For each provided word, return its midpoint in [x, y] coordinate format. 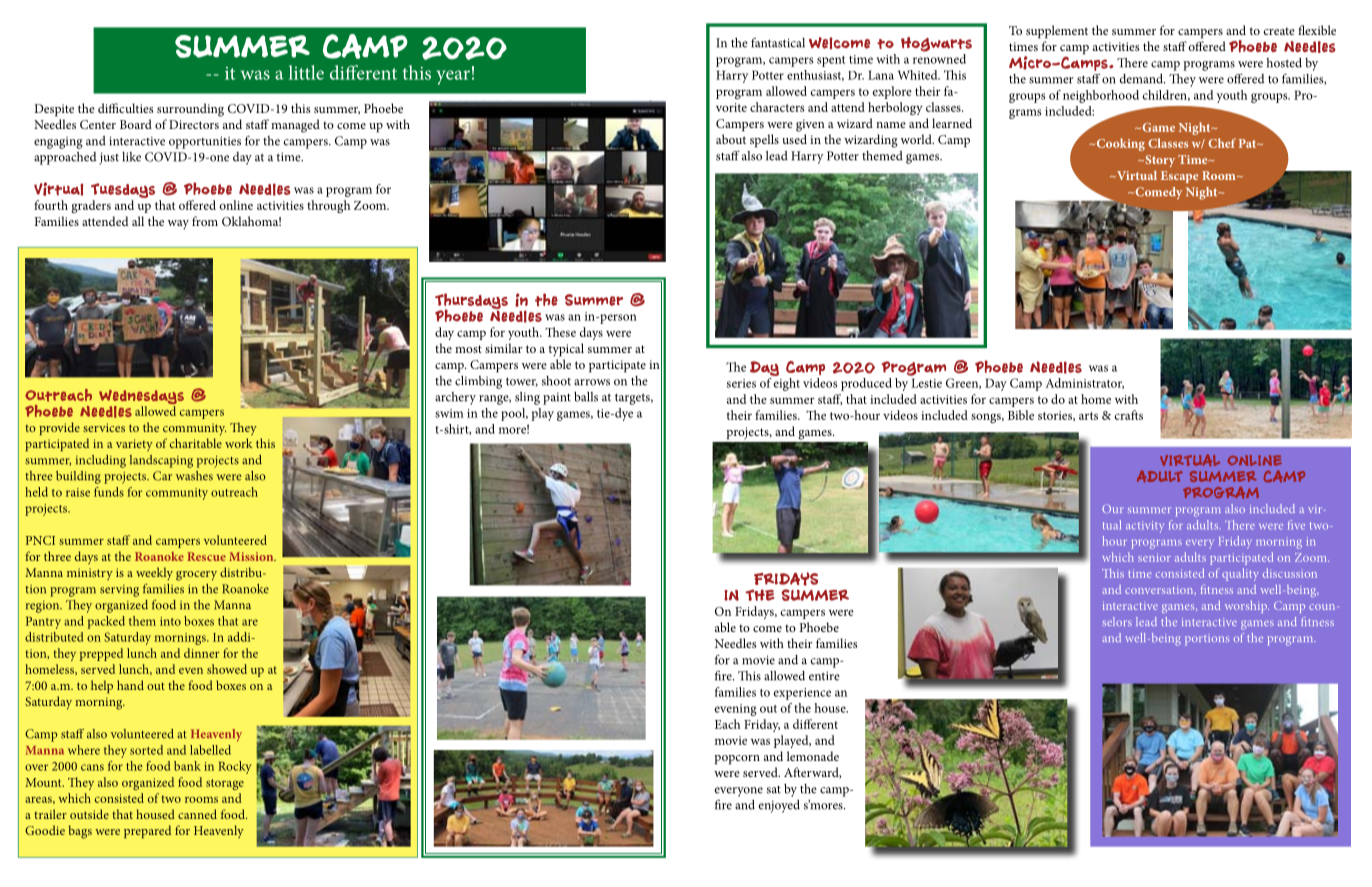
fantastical [778, 42]
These [560, 332]
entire [824, 676]
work [239, 443]
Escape [1179, 177]
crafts [1129, 415]
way [178, 225]
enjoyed [779, 806]
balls [586, 397]
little [306, 72]
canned [197, 814]
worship [1247, 607]
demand [1142, 79]
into [170, 621]
